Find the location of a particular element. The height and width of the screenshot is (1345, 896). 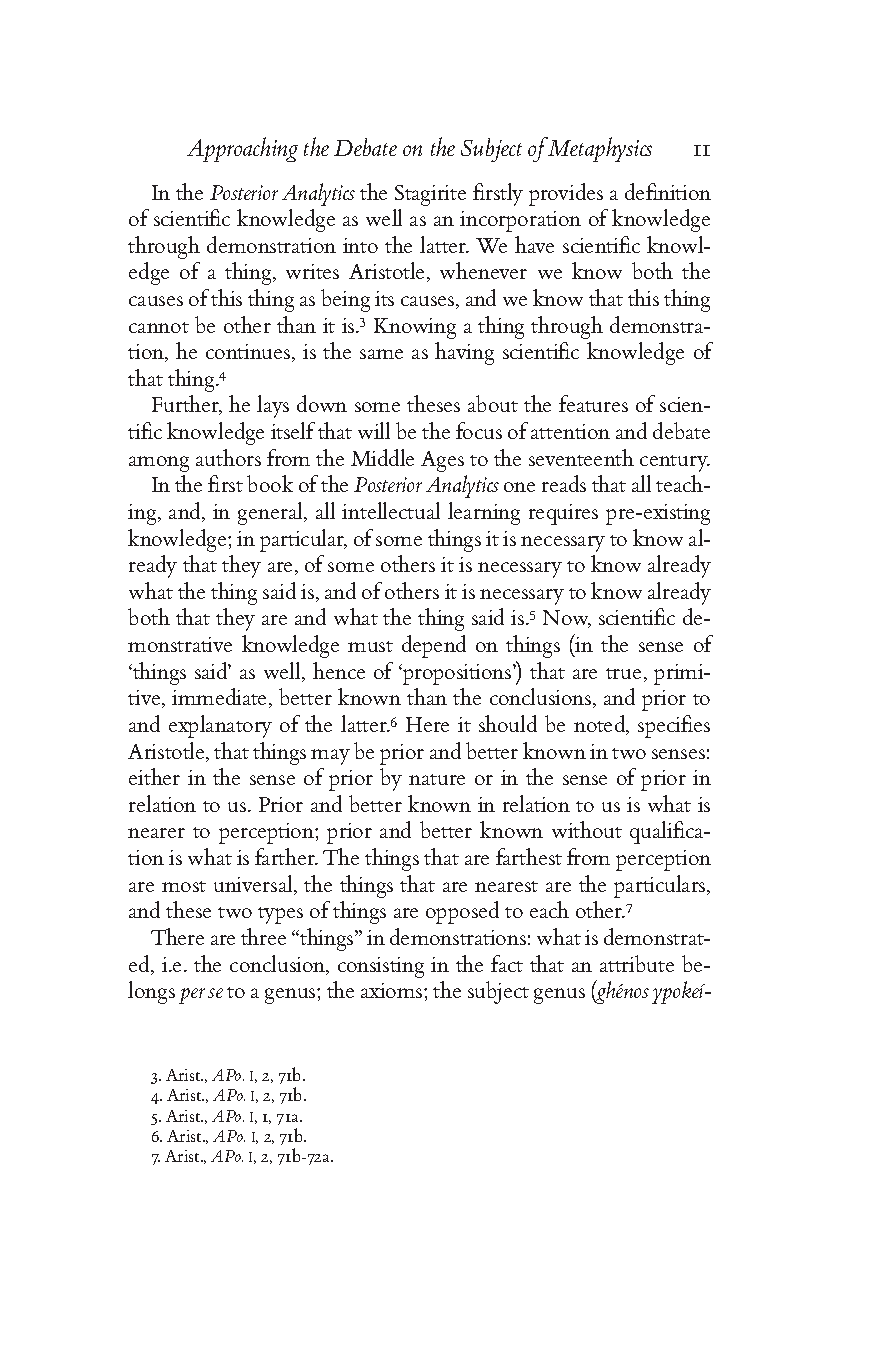

into is located at coordinates (360, 245).
